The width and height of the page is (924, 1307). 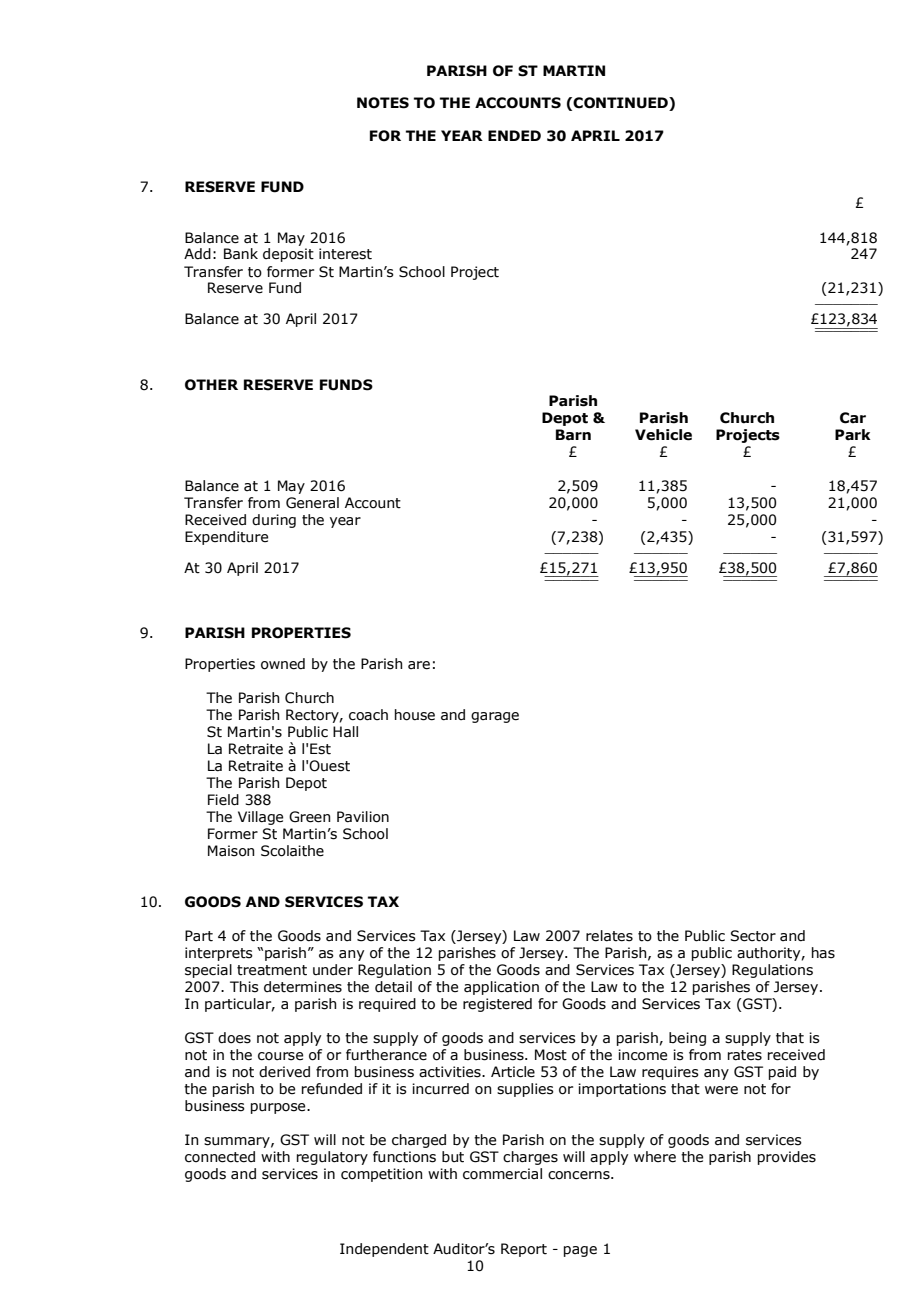 I want to click on ENDED, so click(x=514, y=135).
